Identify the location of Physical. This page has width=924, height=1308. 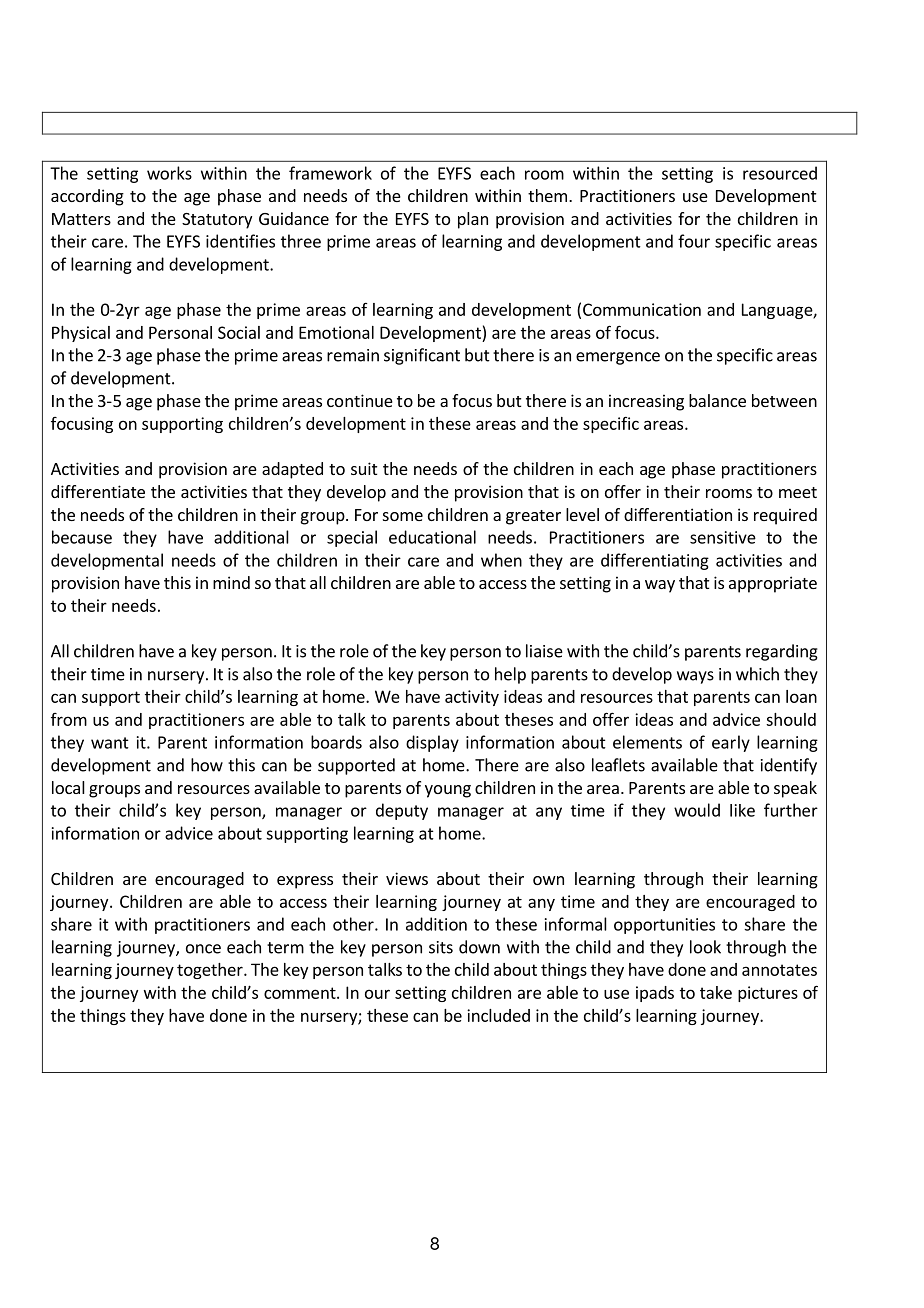
(81, 334).
